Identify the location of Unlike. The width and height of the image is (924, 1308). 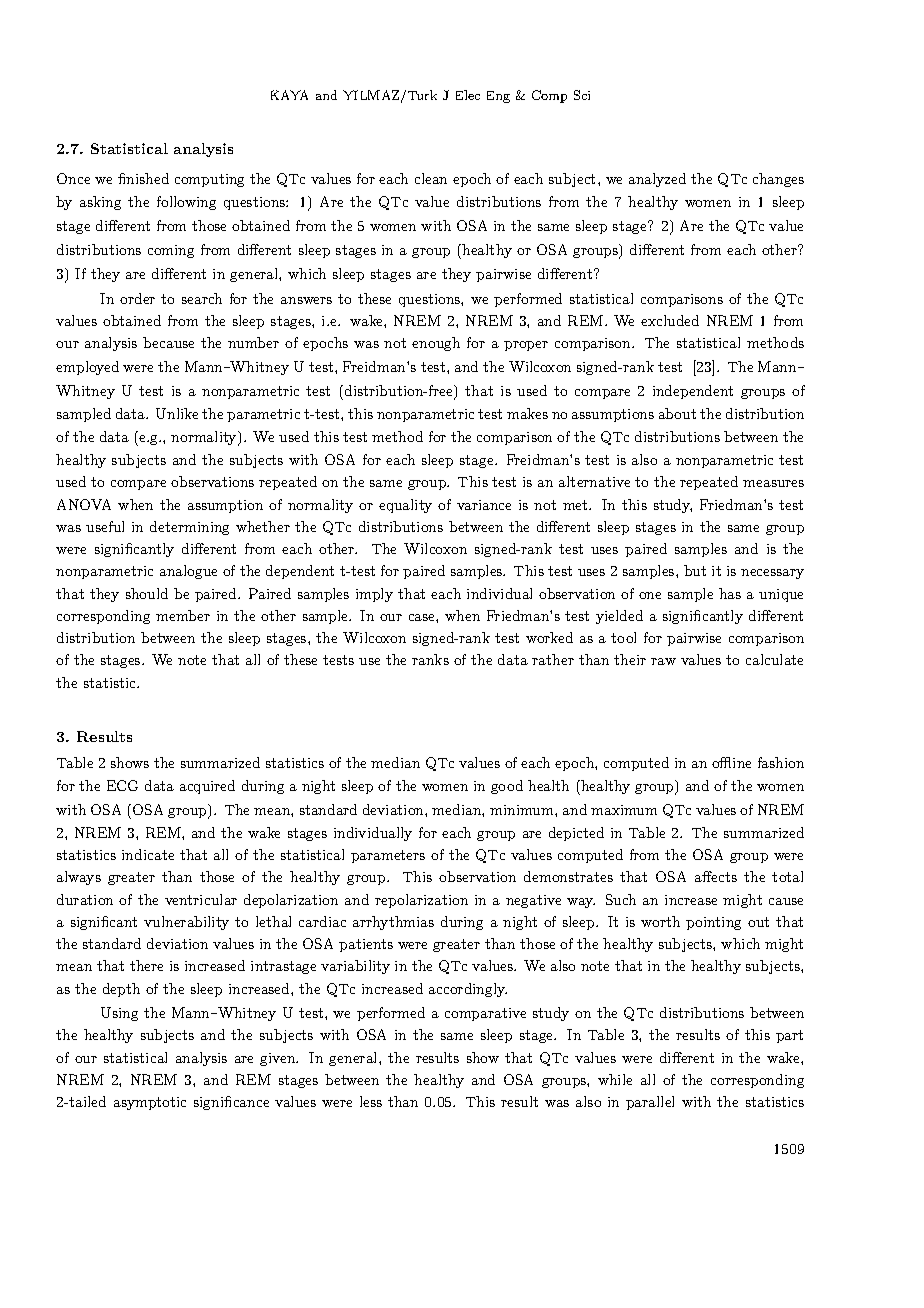
(177, 413).
